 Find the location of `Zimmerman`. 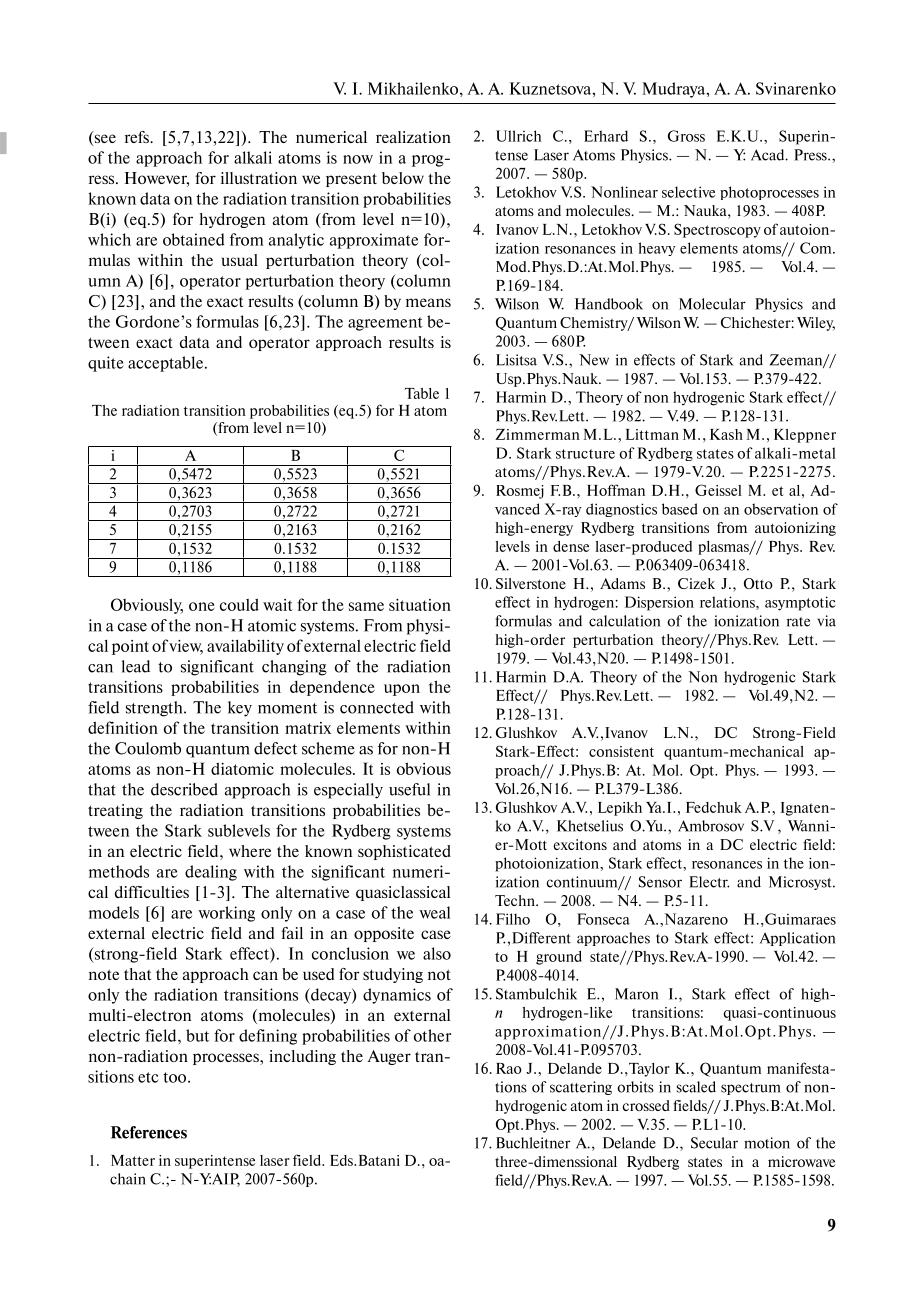

Zimmerman is located at coordinates (537, 434).
